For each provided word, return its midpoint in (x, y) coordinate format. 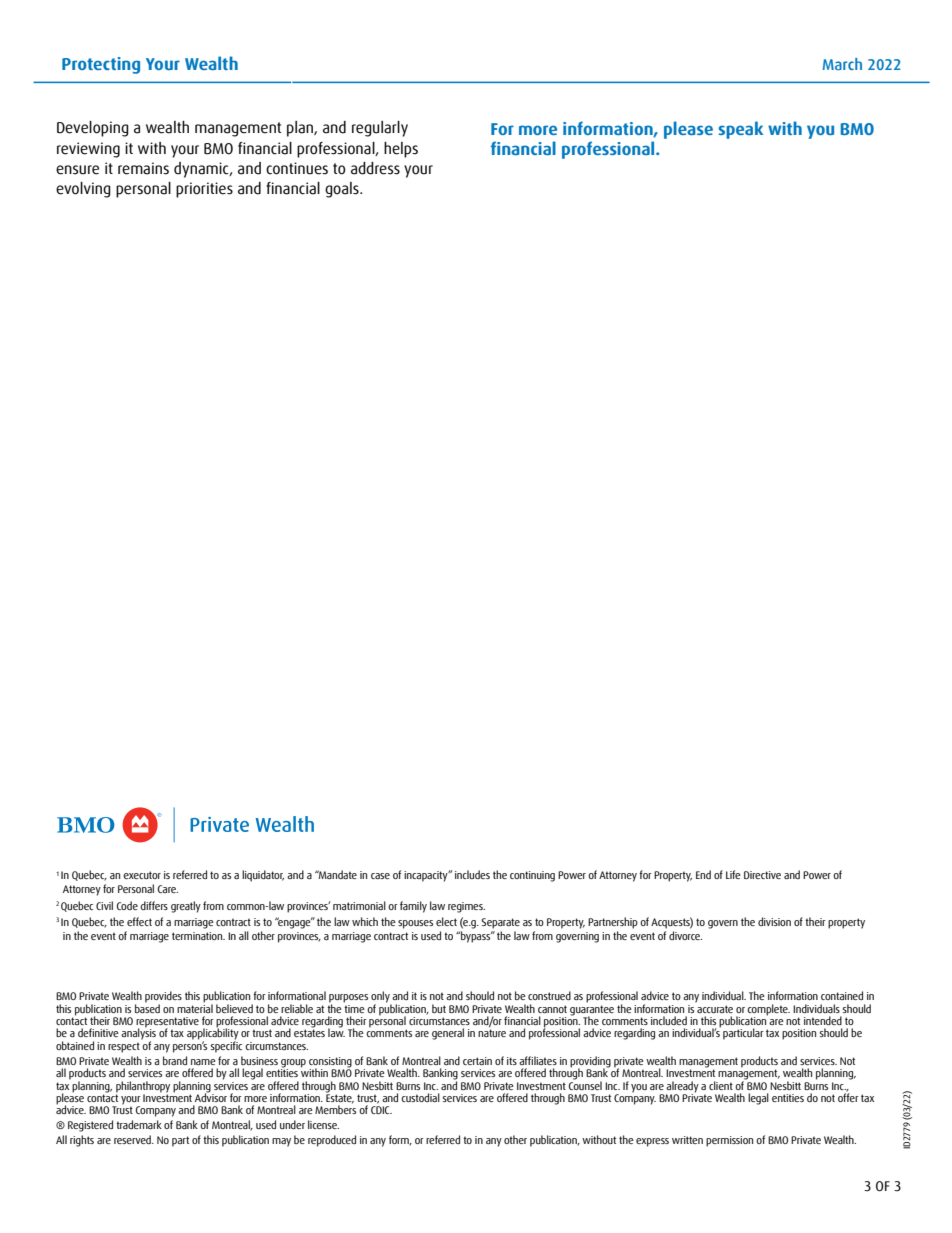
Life (733, 874)
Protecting (101, 65)
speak (740, 130)
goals (343, 190)
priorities (204, 190)
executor (142, 875)
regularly (380, 129)
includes (472, 874)
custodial (420, 1097)
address (375, 168)
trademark (139, 1124)
